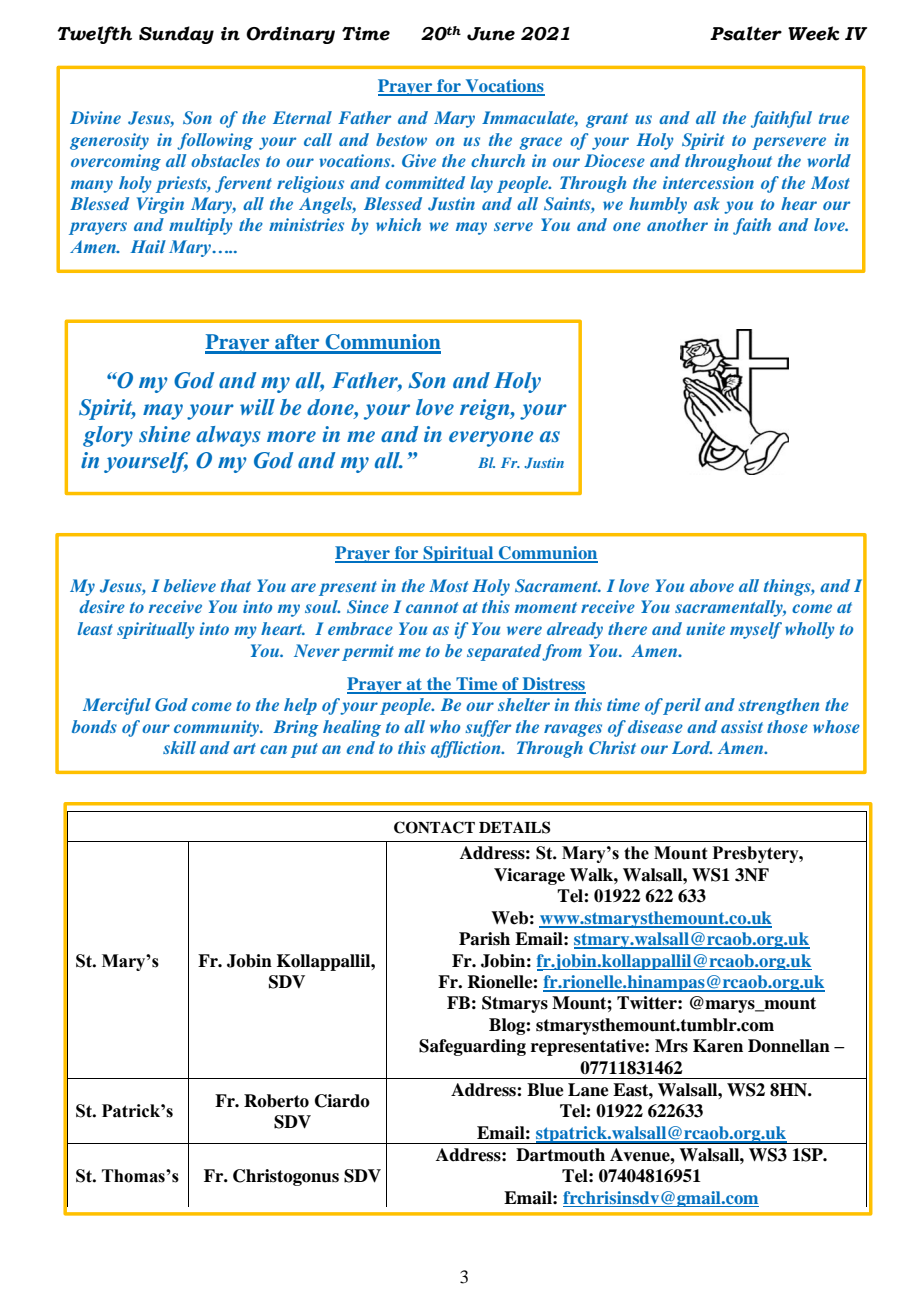  Describe the element at coordinates (176, 35) in the screenshot. I see `Sunday` at that location.
